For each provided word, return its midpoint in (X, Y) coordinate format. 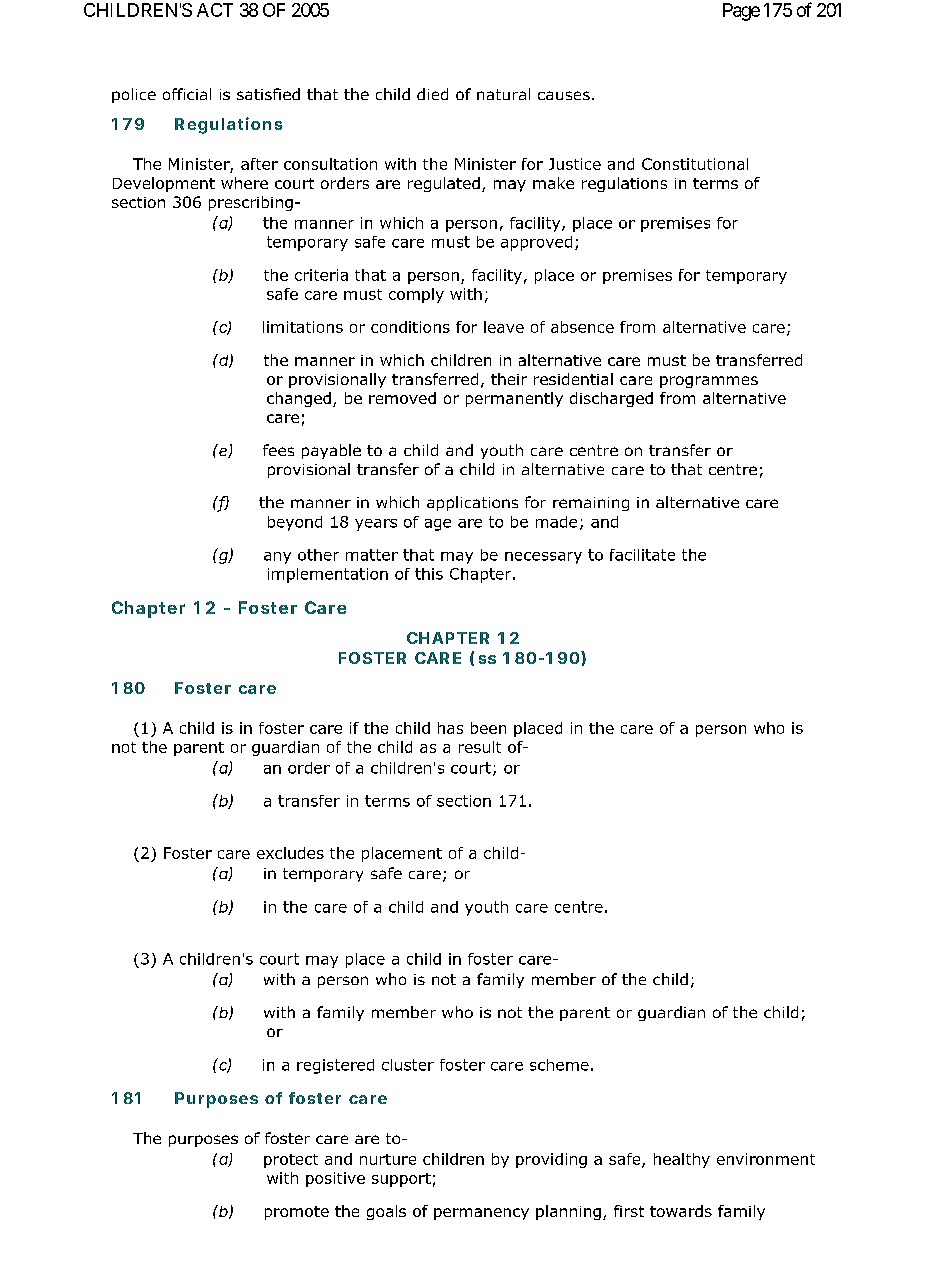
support (401, 1180)
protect (291, 1161)
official (187, 94)
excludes (290, 853)
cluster (408, 1065)
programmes (709, 382)
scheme (559, 1065)
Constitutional (695, 164)
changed (299, 399)
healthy (682, 1160)
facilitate (642, 555)
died (432, 94)
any (277, 558)
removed (402, 398)
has (450, 728)
